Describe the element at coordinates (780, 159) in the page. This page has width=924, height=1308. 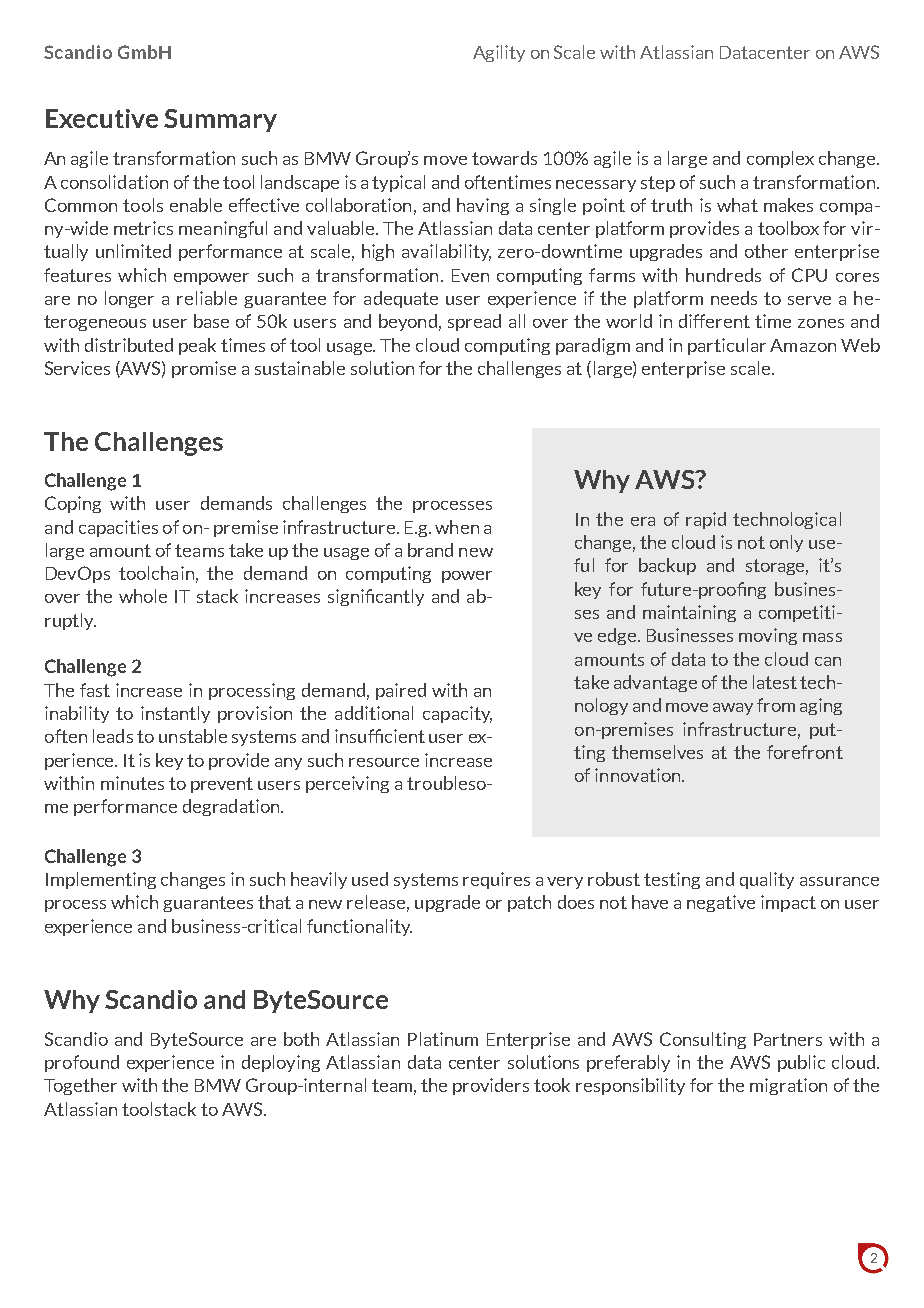
I see `complex` at that location.
